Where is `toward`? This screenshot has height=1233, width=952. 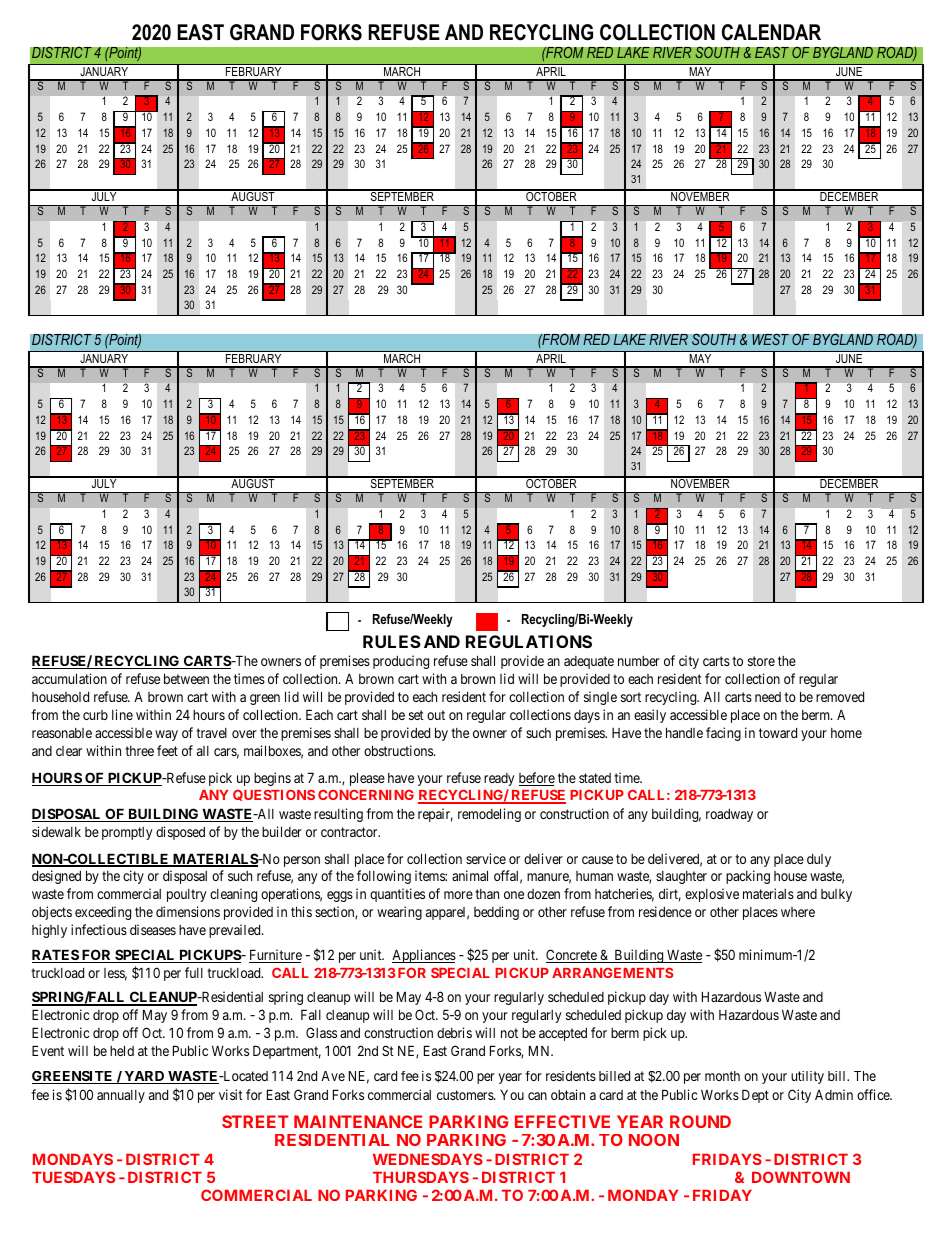 toward is located at coordinates (778, 733).
